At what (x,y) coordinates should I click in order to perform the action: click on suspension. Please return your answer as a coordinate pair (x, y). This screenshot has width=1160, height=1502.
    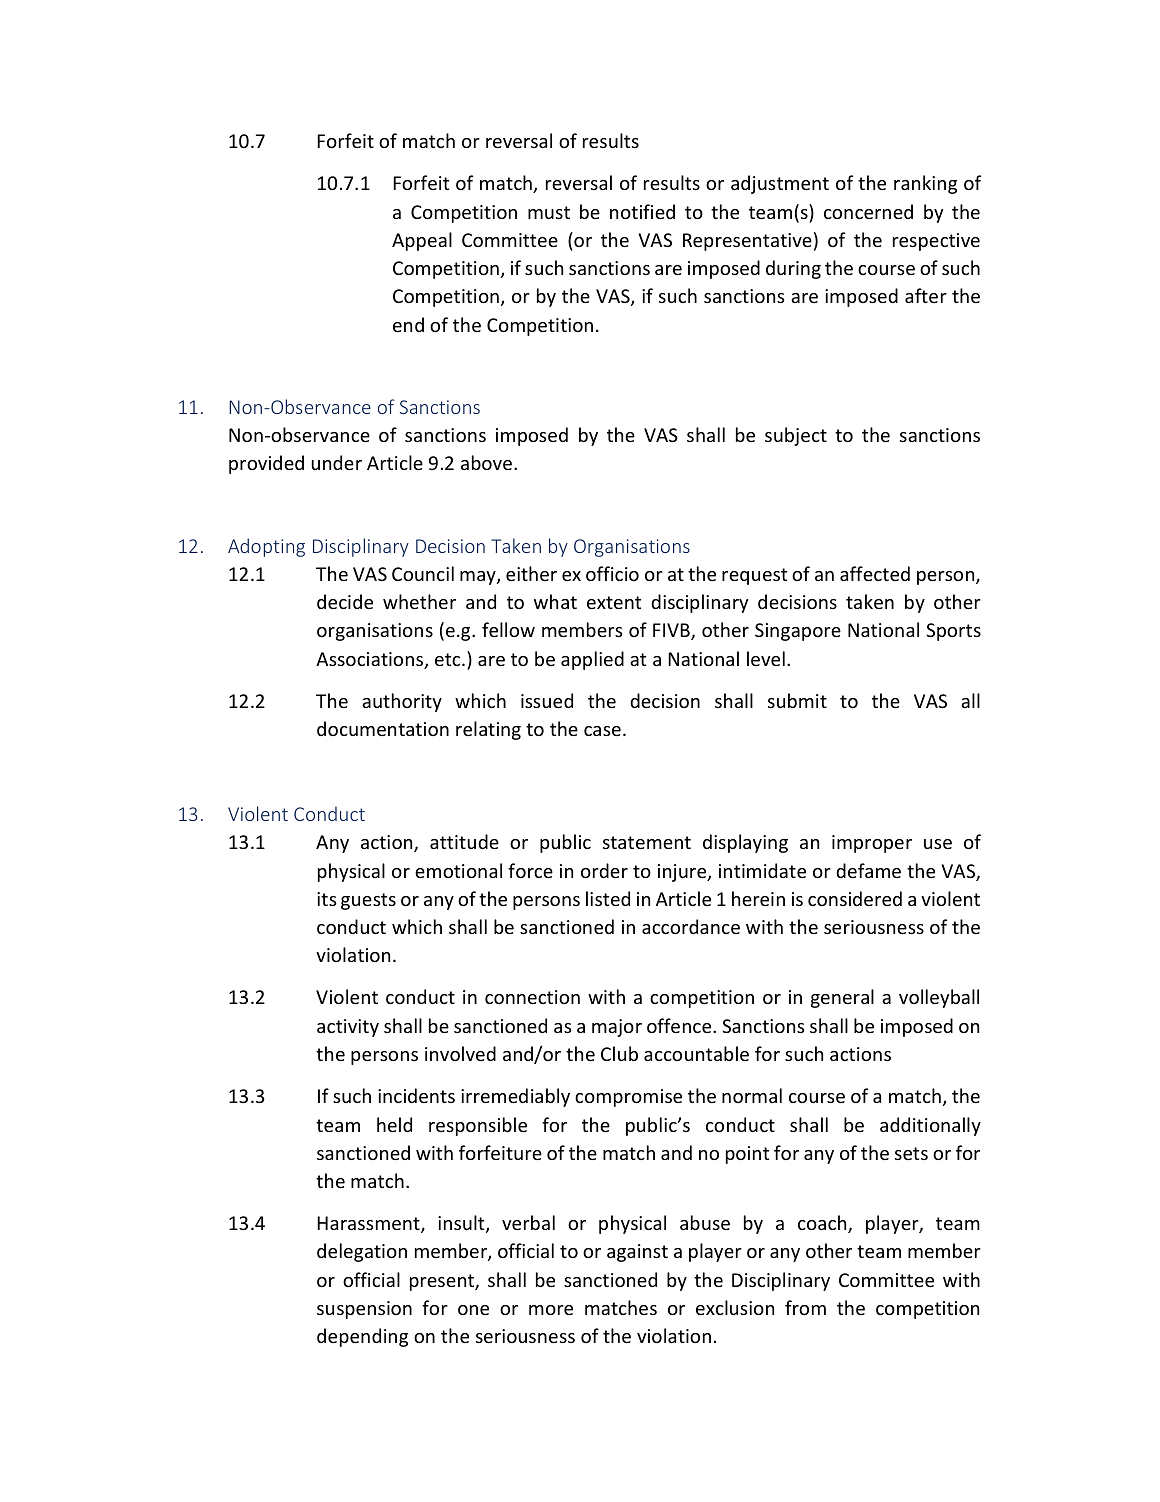
    Looking at the image, I should click on (364, 1310).
